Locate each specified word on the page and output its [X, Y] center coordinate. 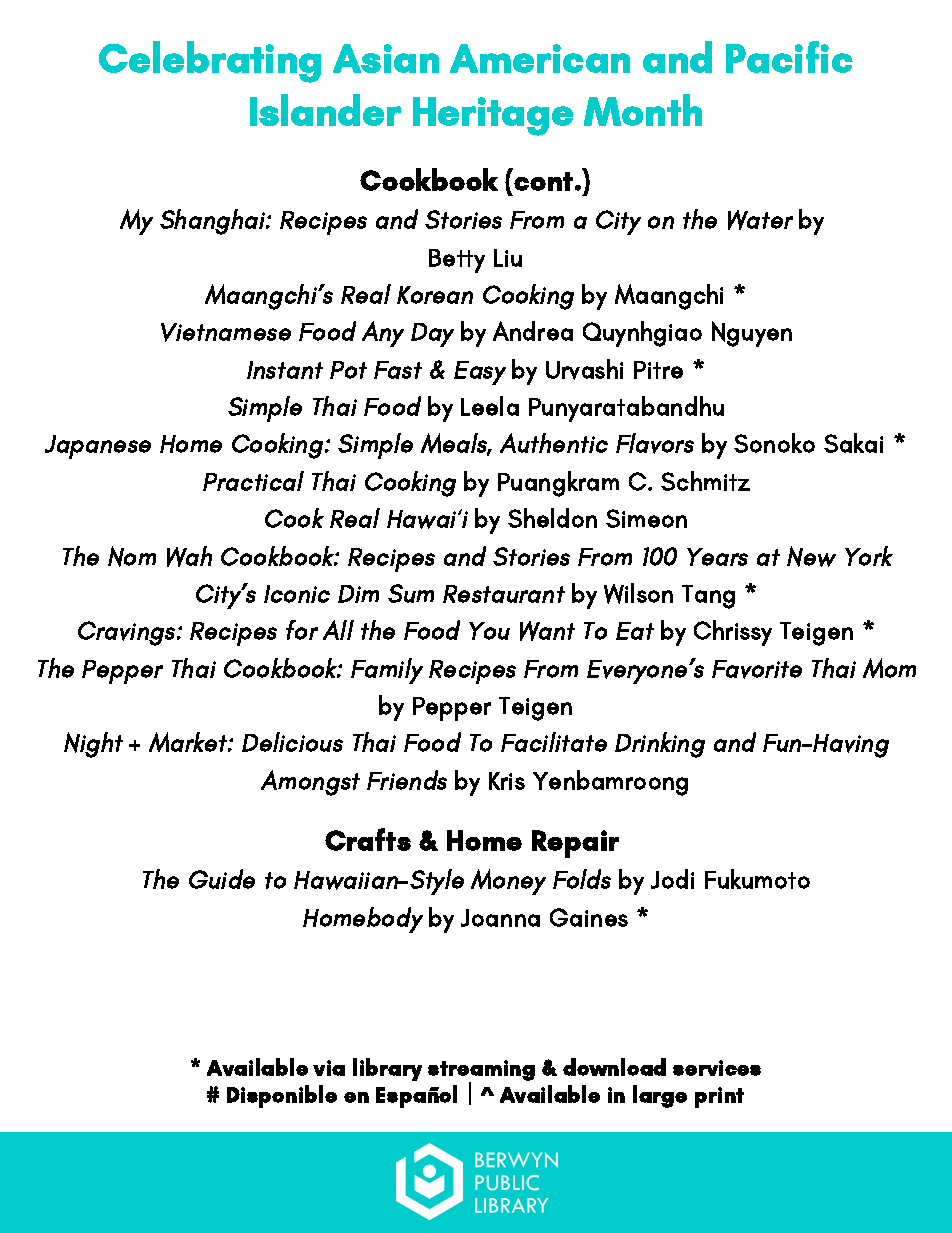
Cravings [126, 633]
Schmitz [705, 481]
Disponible [282, 1096]
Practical [253, 481]
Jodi [672, 879]
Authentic [554, 443]
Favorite [757, 669]
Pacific [789, 57]
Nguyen [752, 334]
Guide [222, 879]
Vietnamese [226, 332]
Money [508, 882]
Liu [508, 258]
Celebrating [210, 62]
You [489, 631]
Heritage [493, 116]
